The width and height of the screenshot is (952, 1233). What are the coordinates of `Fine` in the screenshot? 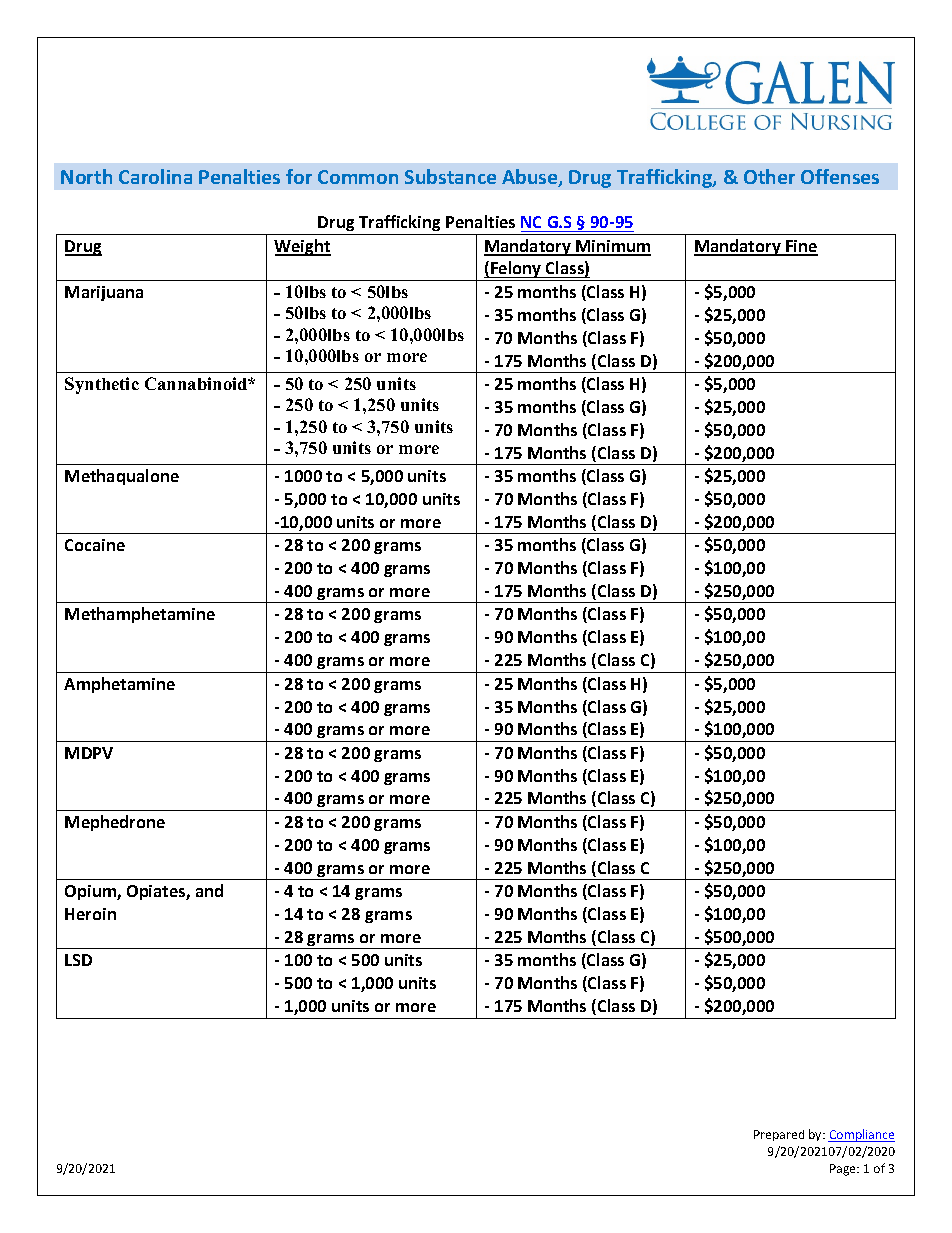 It's located at (801, 247).
